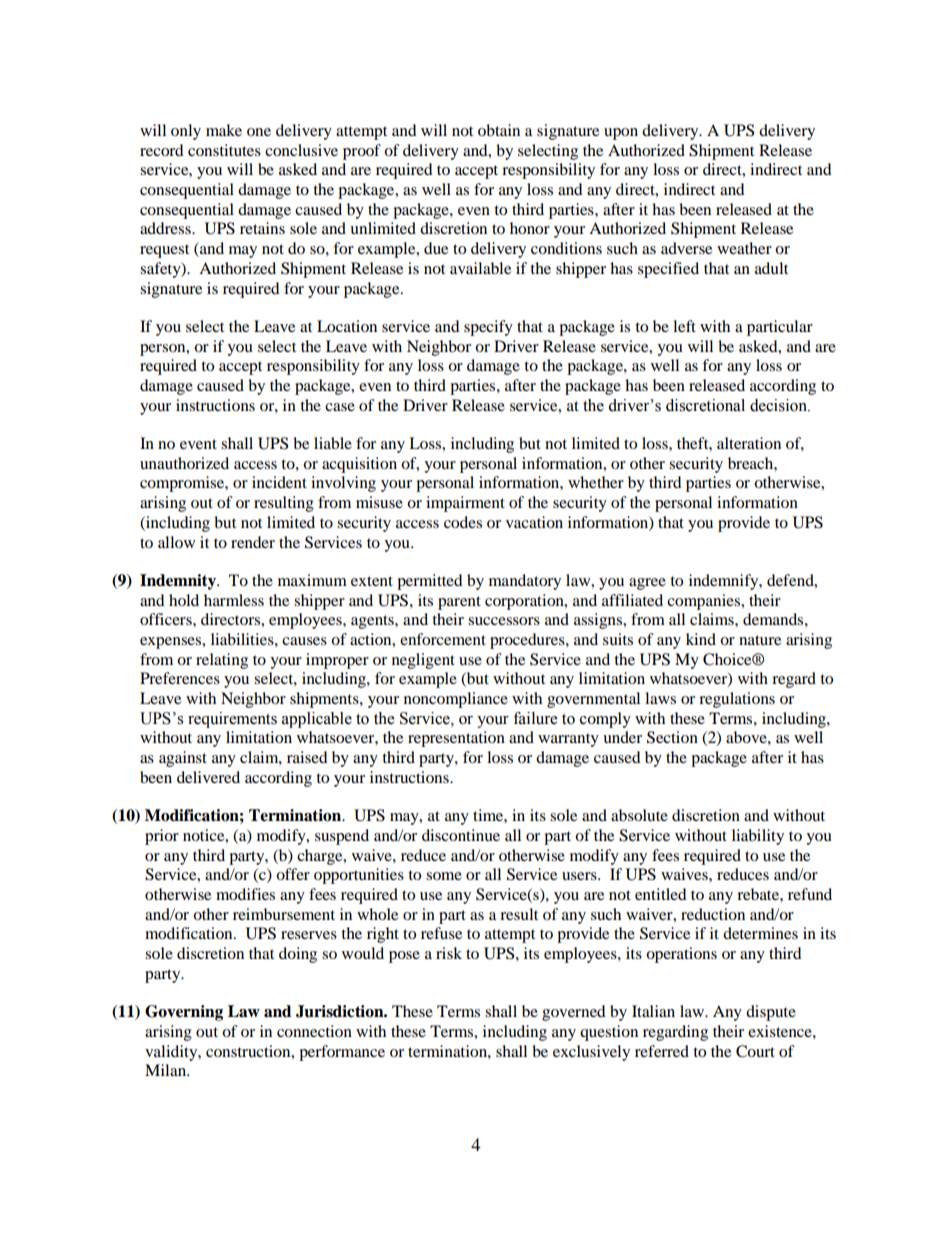 The image size is (952, 1233). What do you see at coordinates (184, 1013) in the image?
I see `Governing` at bounding box center [184, 1013].
